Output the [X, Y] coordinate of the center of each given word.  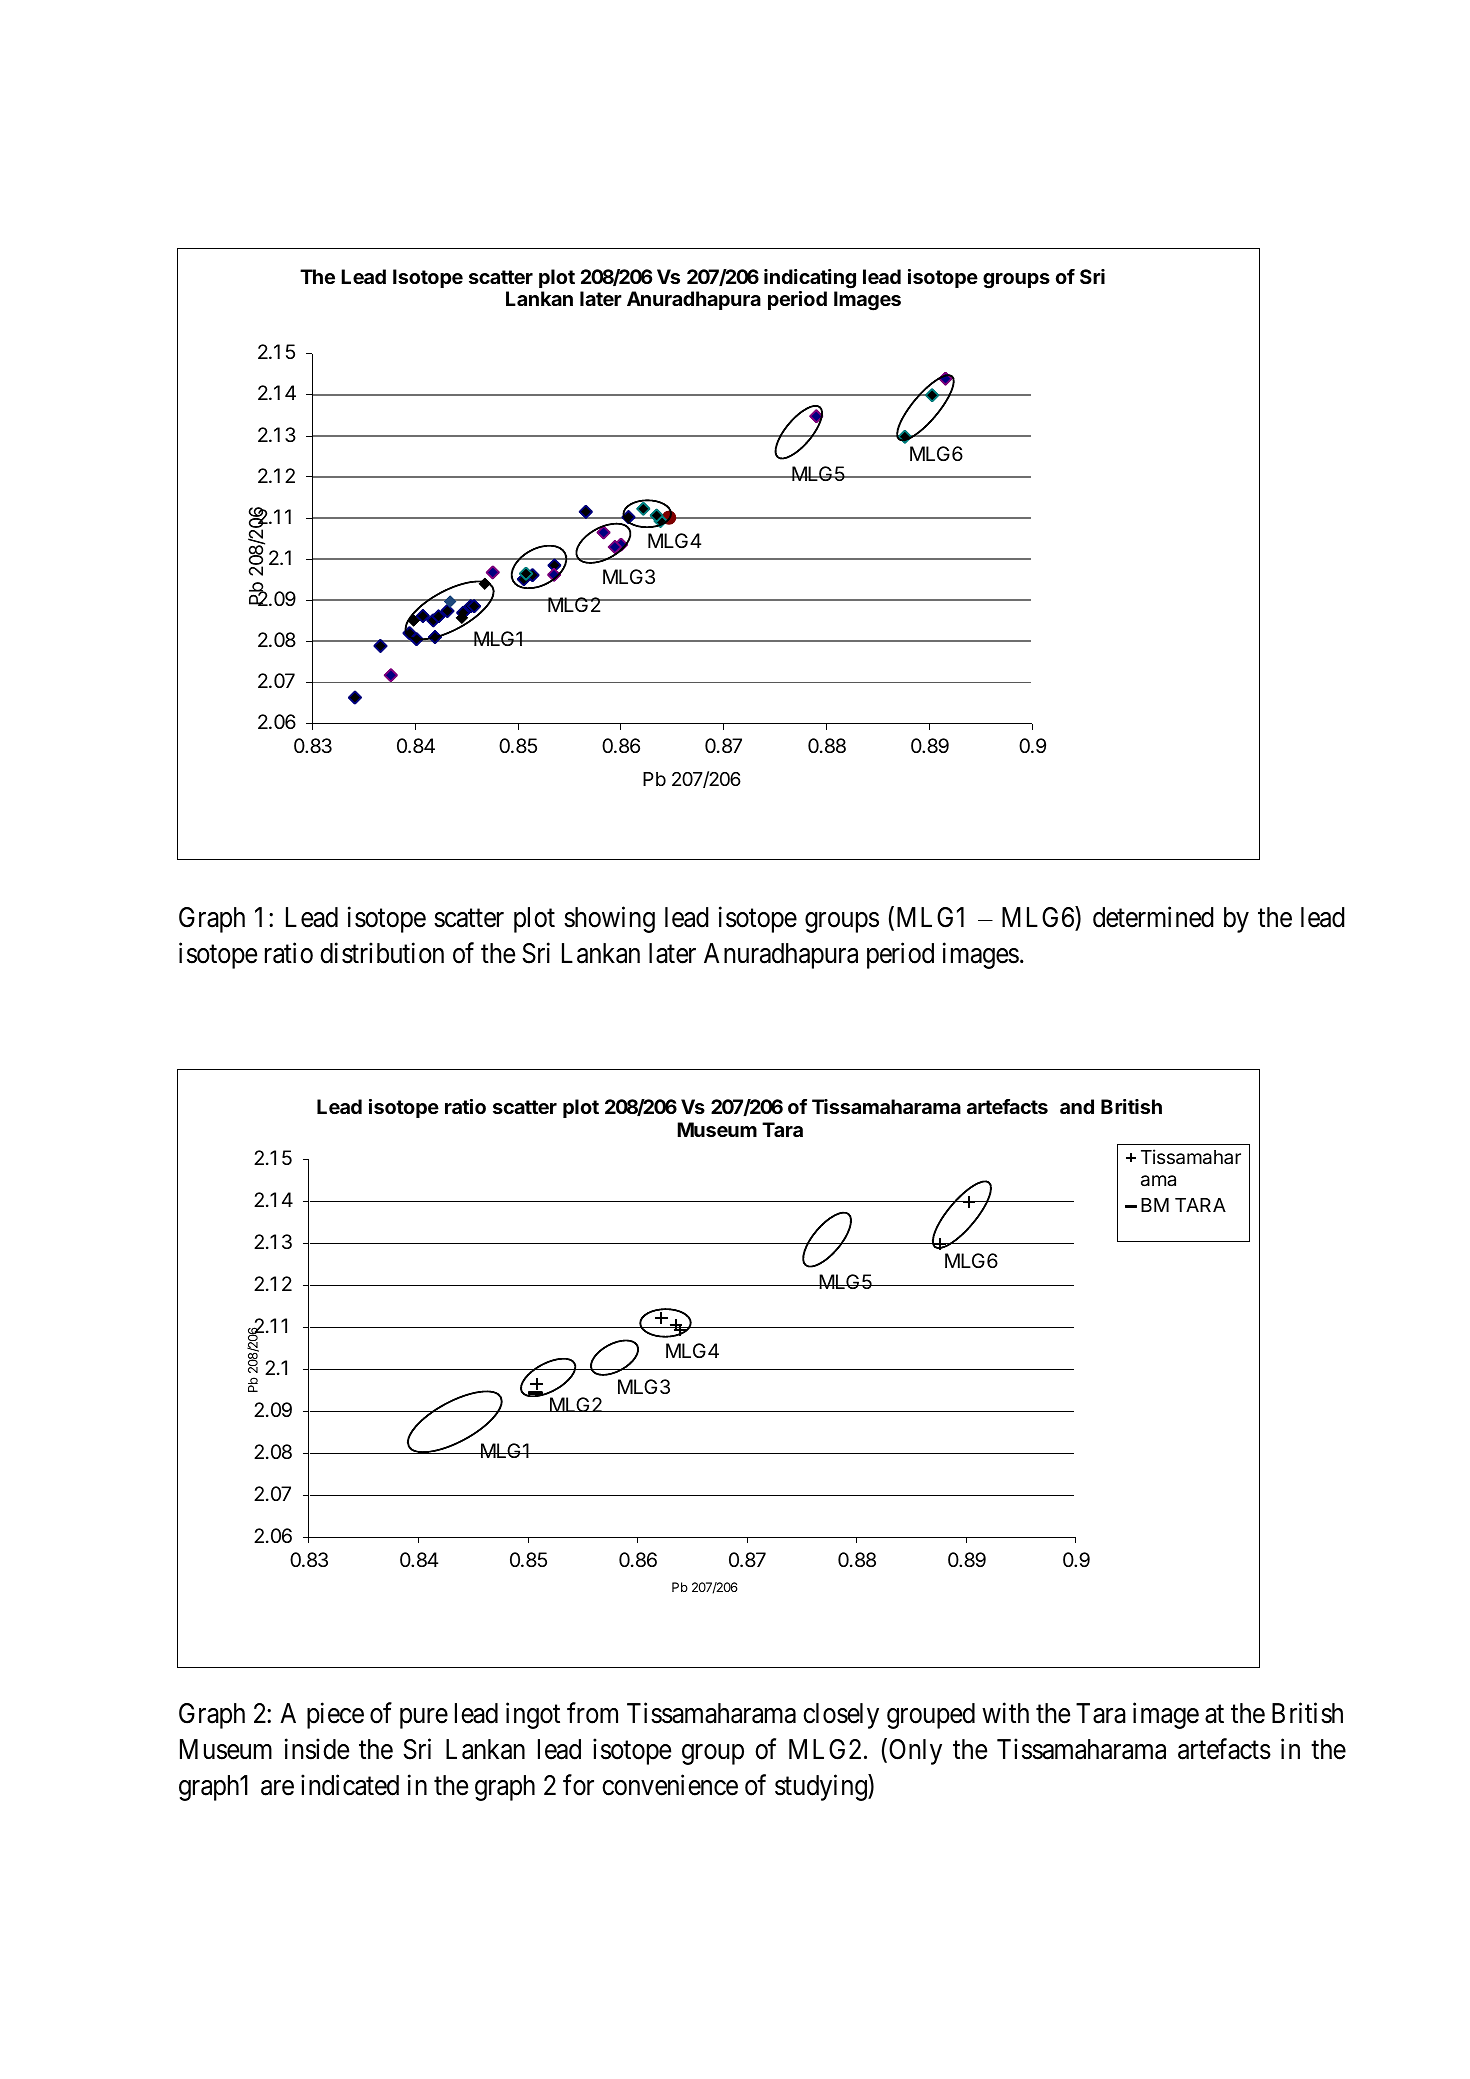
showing [609, 919]
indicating [810, 279]
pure [424, 1719]
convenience [670, 1785]
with [1005, 1713]
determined [1153, 917]
